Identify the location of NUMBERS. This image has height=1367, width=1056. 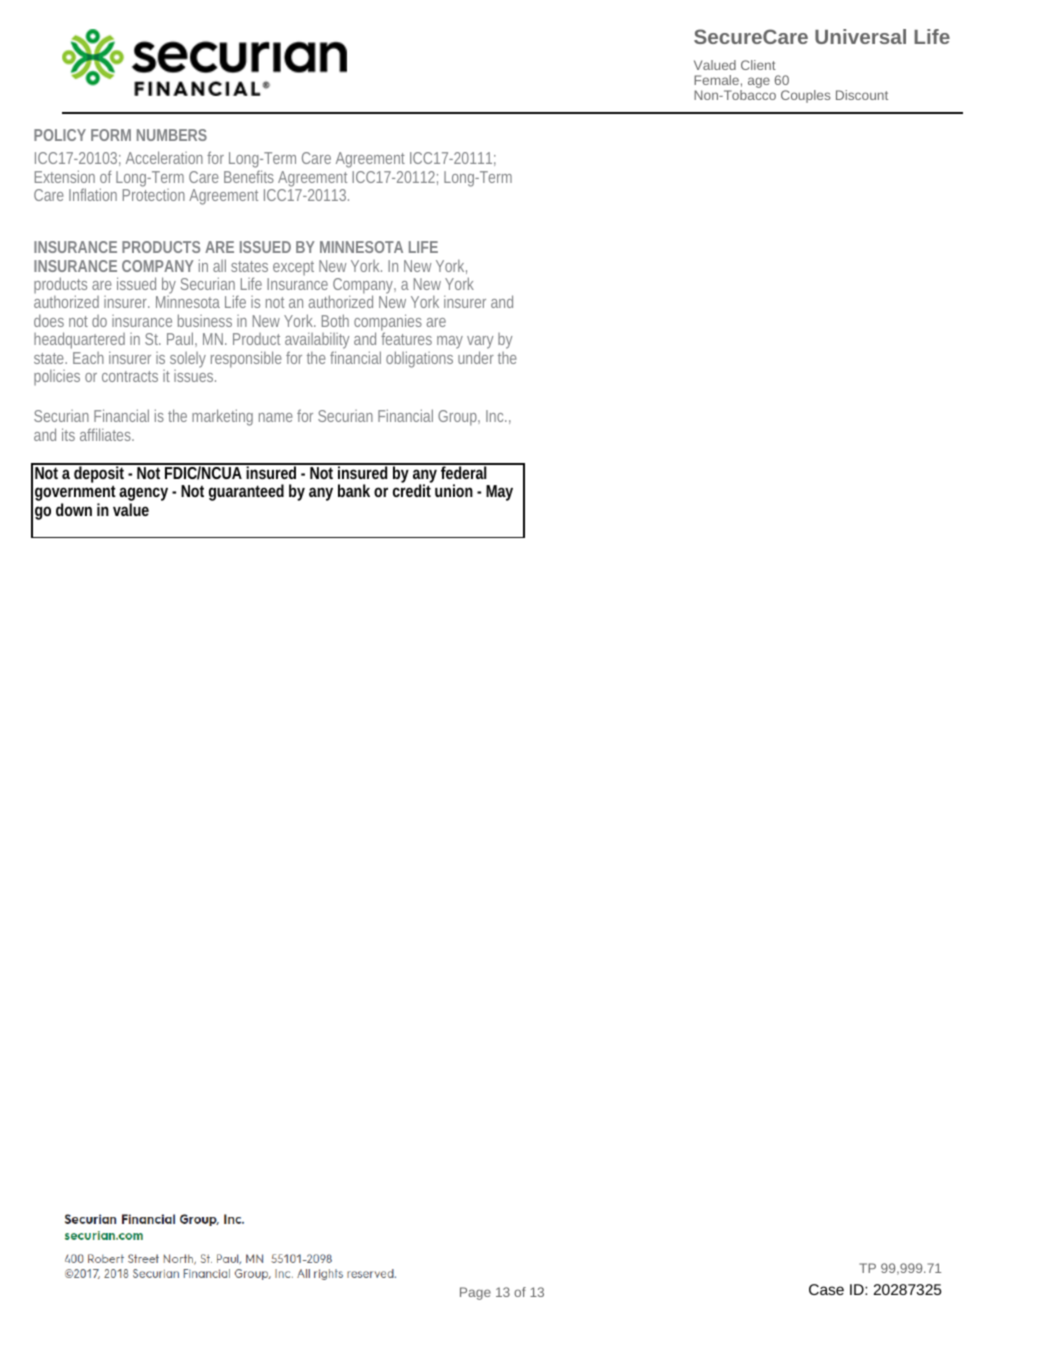
(172, 135).
